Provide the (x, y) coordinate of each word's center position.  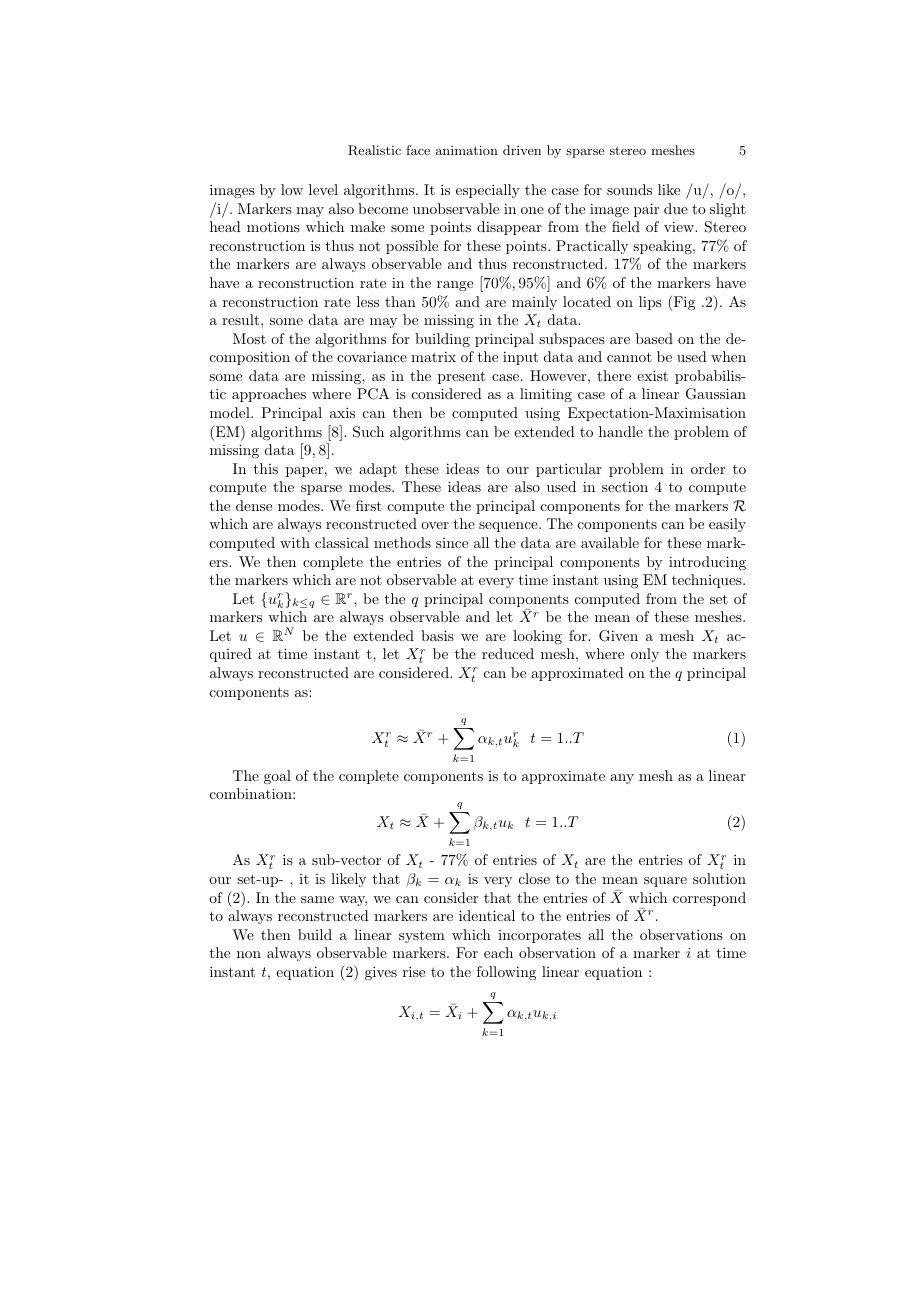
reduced (508, 653)
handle (621, 431)
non (249, 954)
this (266, 468)
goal (277, 777)
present (461, 377)
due (676, 208)
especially (488, 191)
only (645, 655)
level (323, 189)
